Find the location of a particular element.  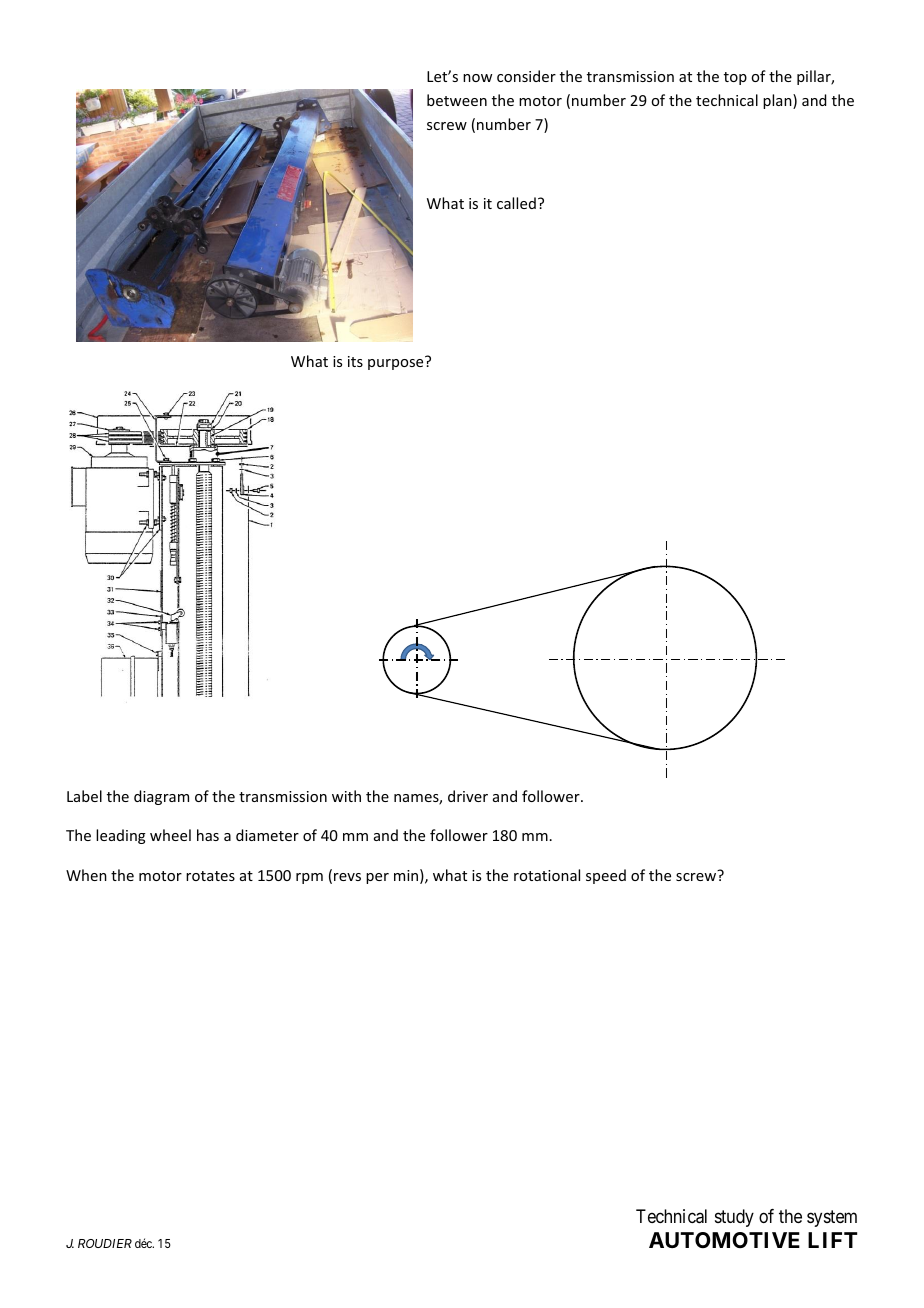

wheel is located at coordinates (170, 835).
